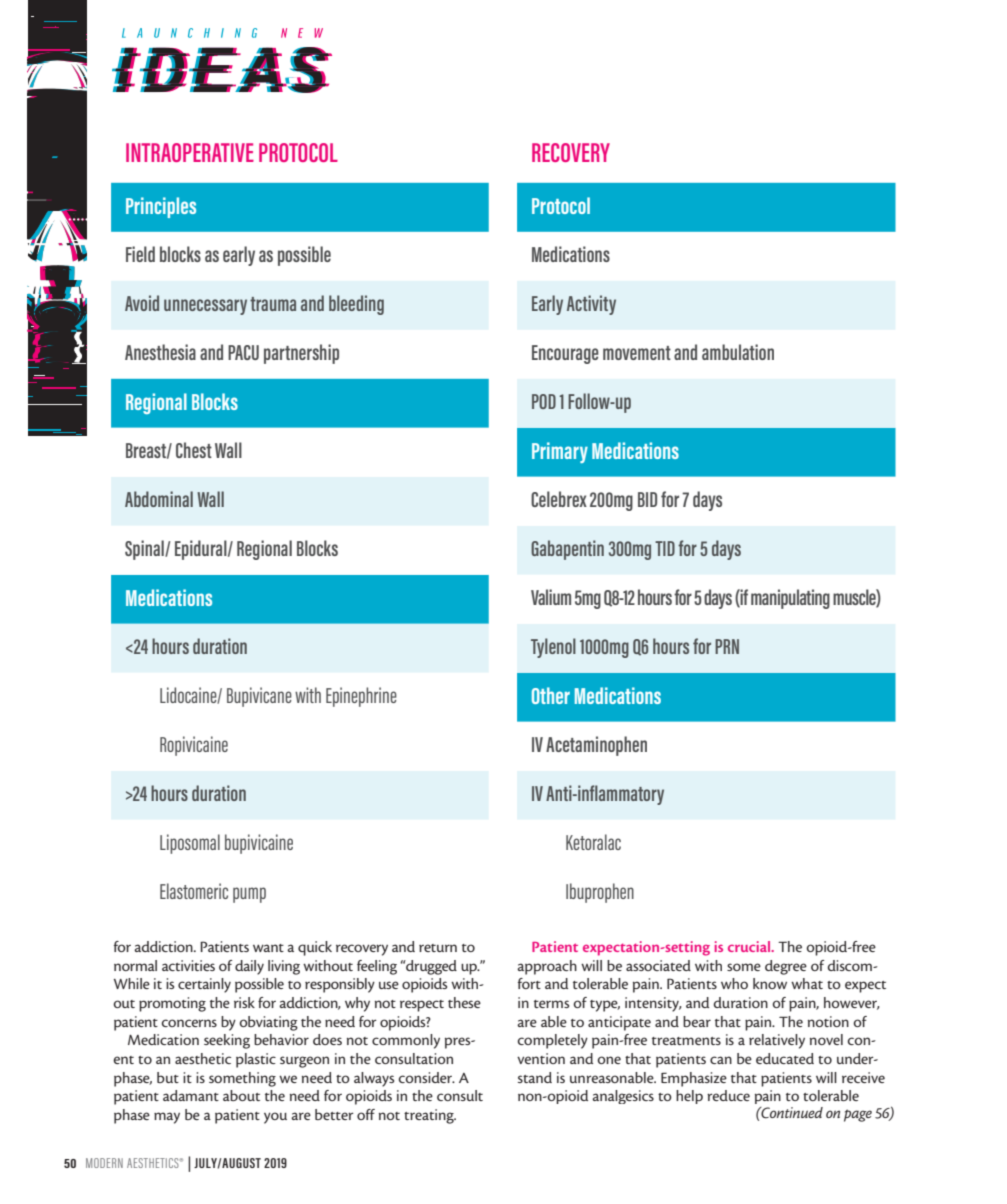 The width and height of the screenshot is (1007, 1204). What do you see at coordinates (559, 499) in the screenshot?
I see `Celebrex` at bounding box center [559, 499].
